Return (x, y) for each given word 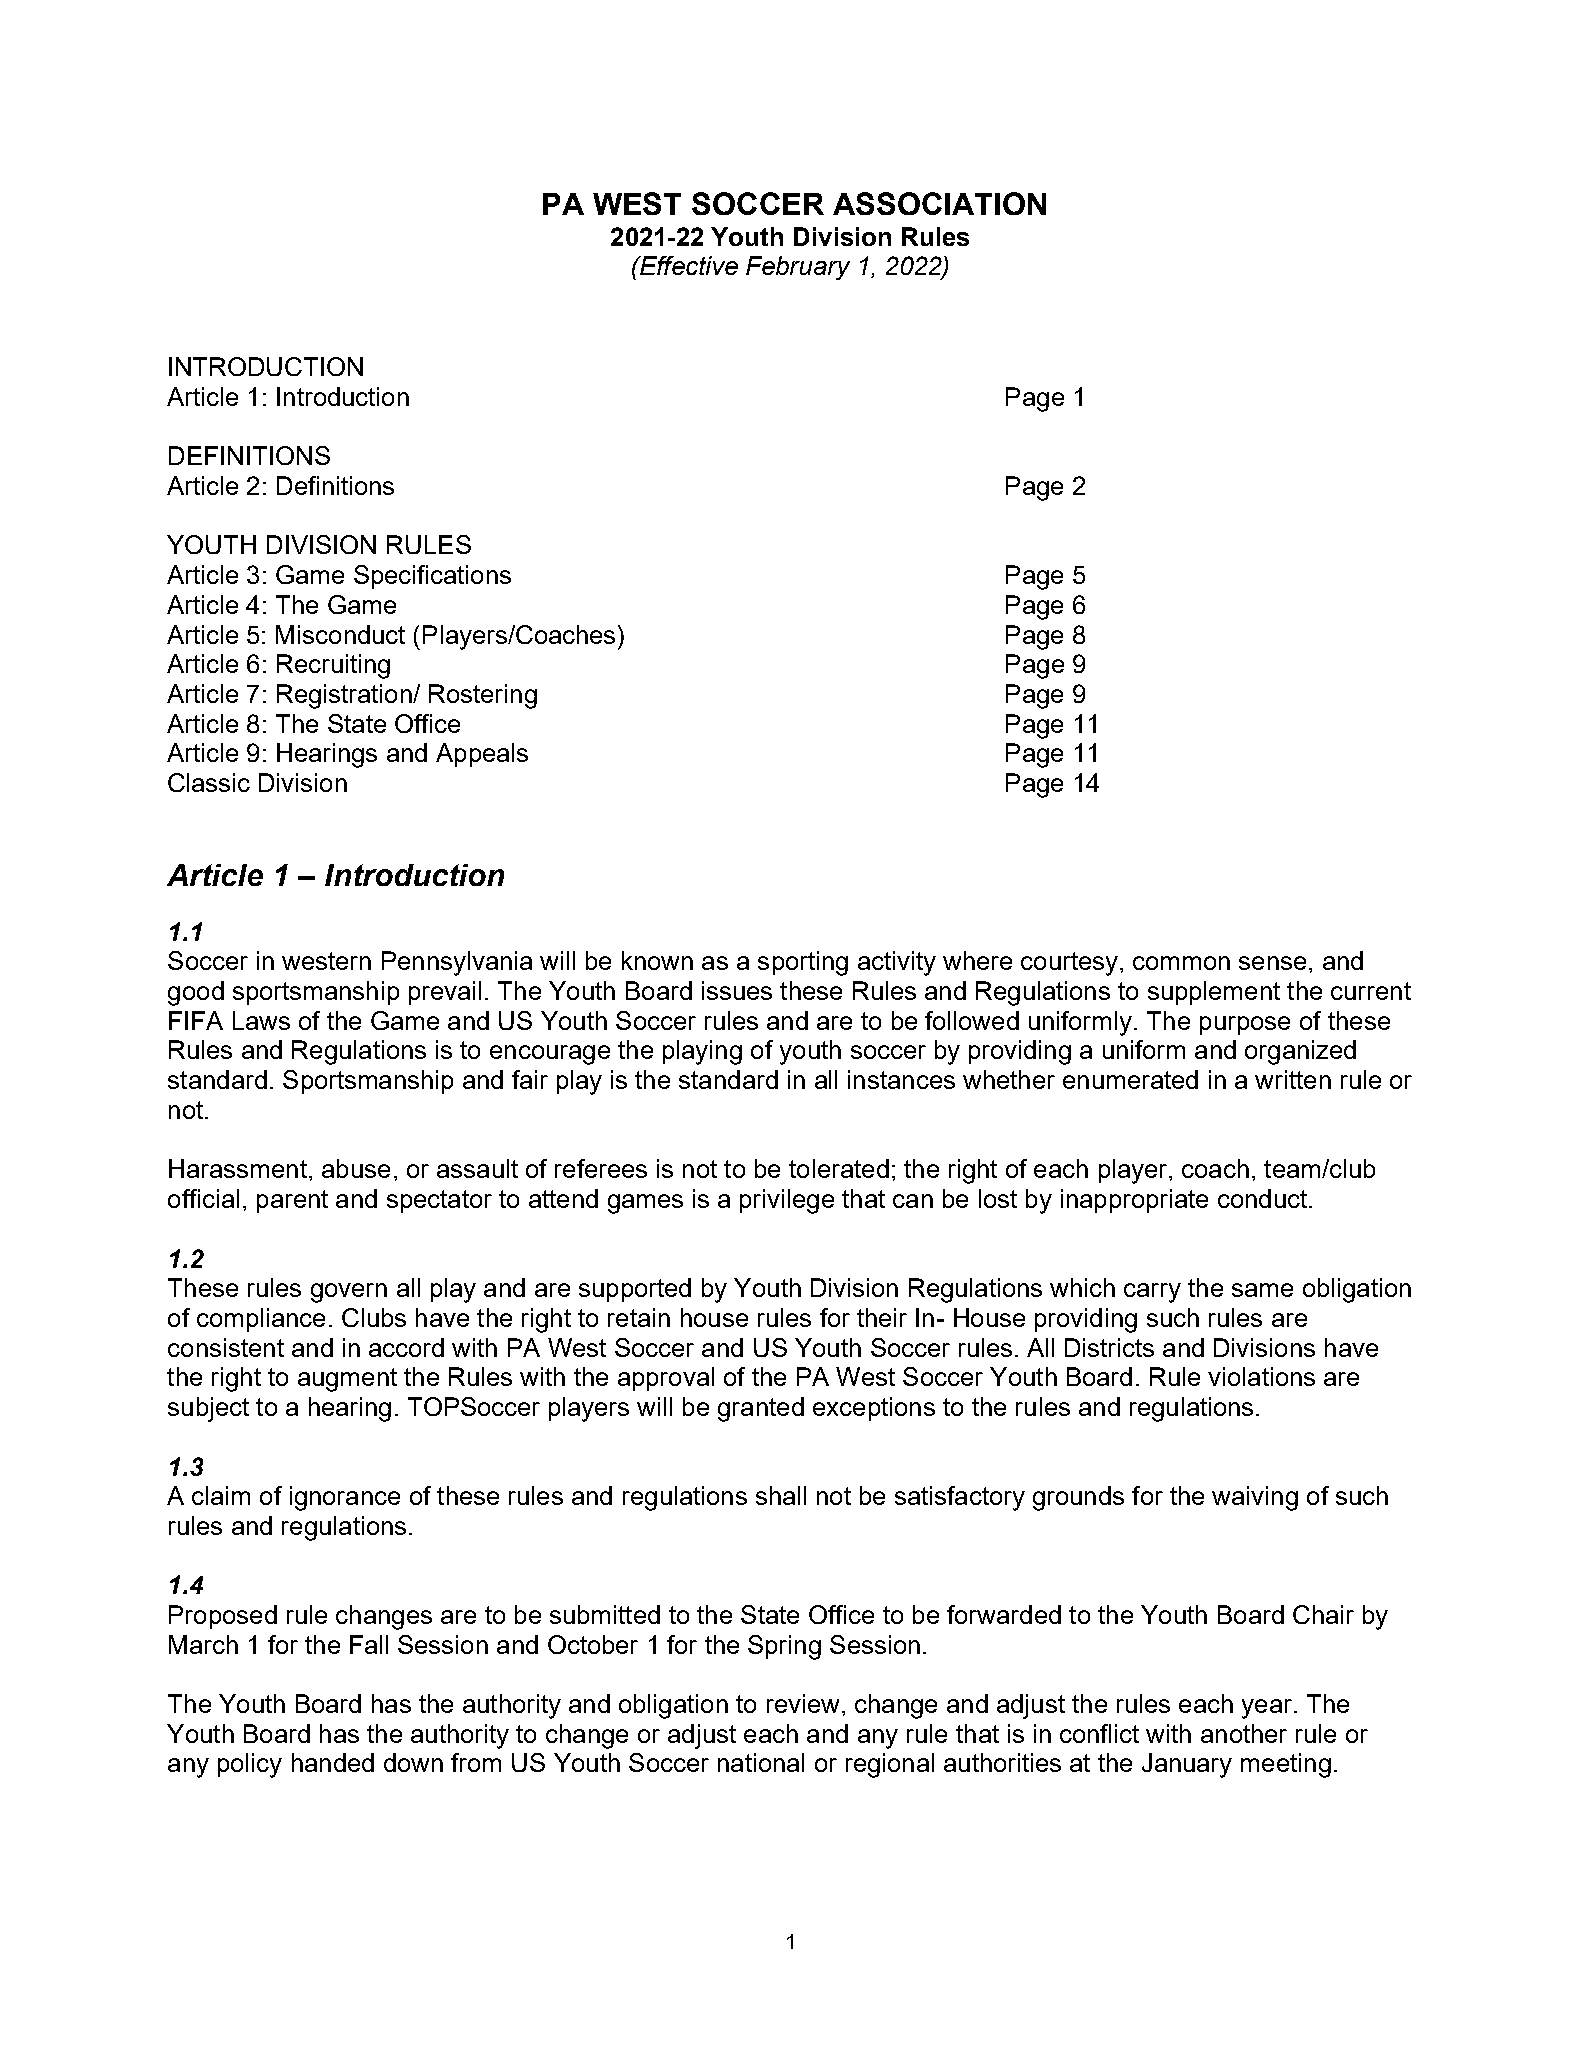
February (798, 268)
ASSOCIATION (939, 203)
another (1244, 1733)
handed (333, 1762)
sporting (803, 963)
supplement (1214, 993)
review (803, 1703)
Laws (261, 1020)
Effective (688, 265)
